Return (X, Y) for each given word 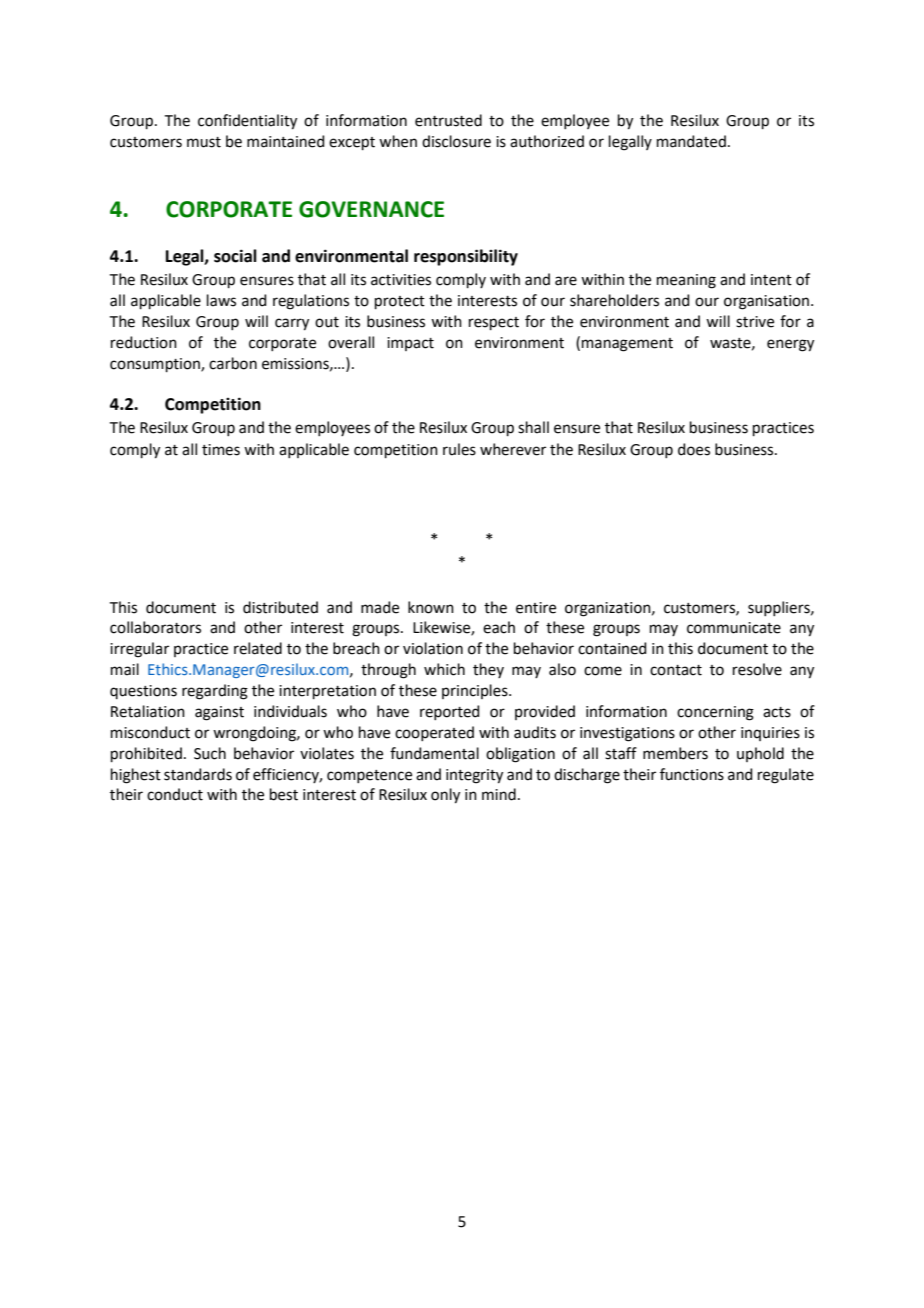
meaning (686, 281)
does (694, 449)
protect (400, 302)
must (204, 142)
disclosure (456, 141)
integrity (474, 776)
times (221, 450)
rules (459, 449)
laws (221, 300)
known (431, 607)
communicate (734, 628)
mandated (691, 141)
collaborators (155, 627)
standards (198, 774)
